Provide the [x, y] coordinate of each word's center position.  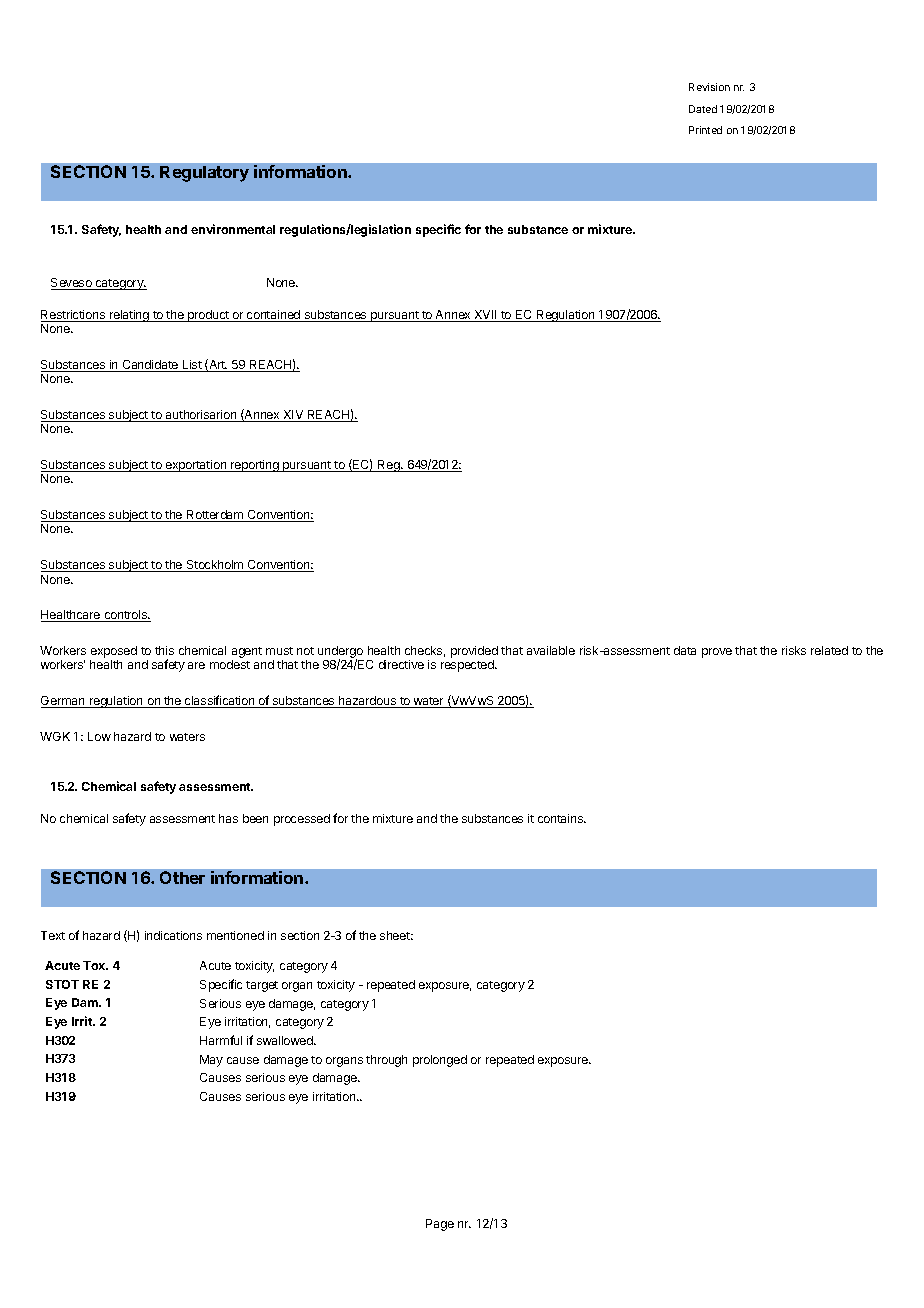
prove [717, 653]
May [211, 1061]
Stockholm [215, 566]
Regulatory [204, 174]
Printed [705, 130]
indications [173, 935]
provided [474, 653]
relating [129, 316]
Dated [703, 109]
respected [468, 666]
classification [220, 701]
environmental [233, 229]
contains [561, 818]
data [685, 650]
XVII [485, 316]
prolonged [440, 1061]
